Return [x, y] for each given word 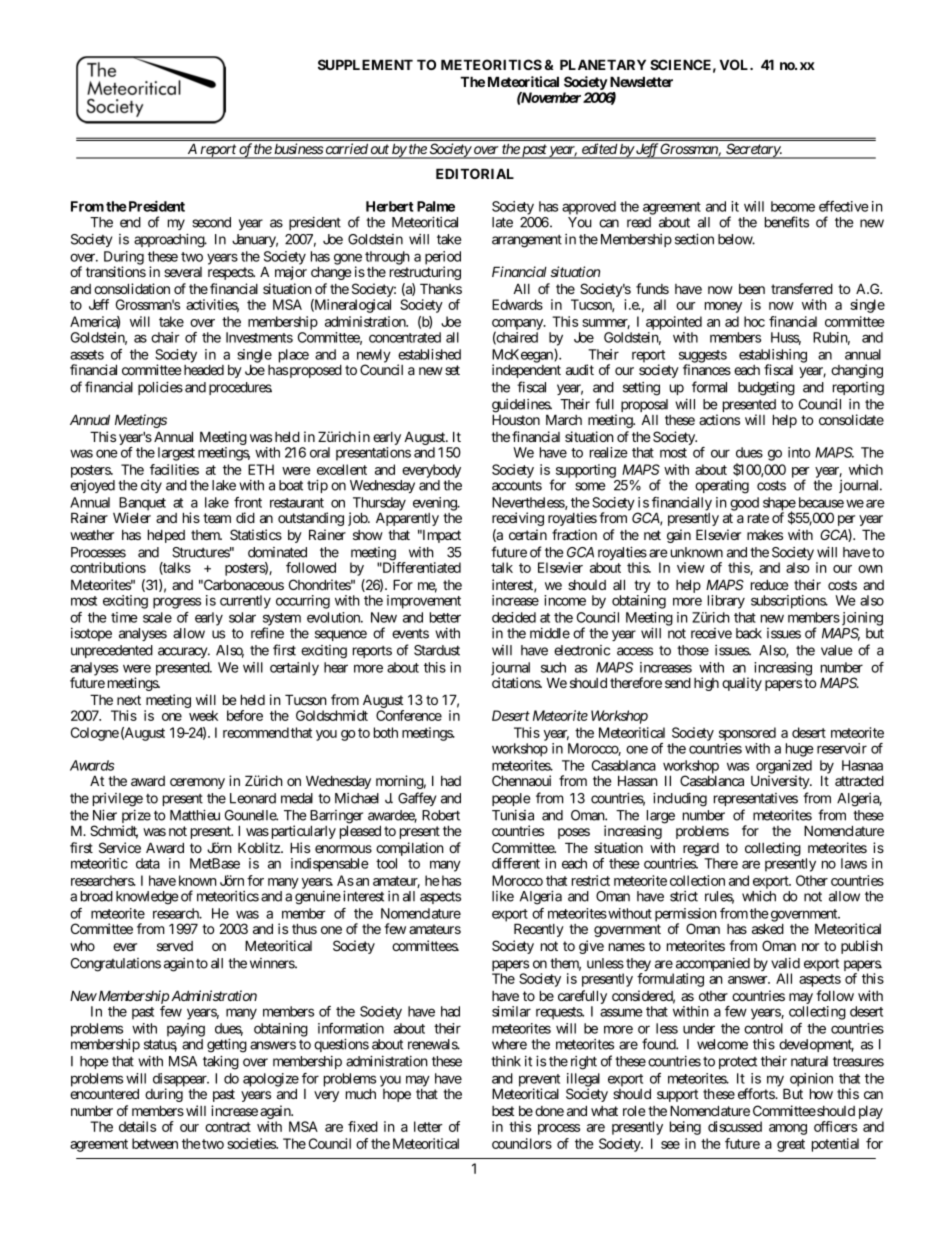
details [137, 1126]
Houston [516, 419]
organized [784, 768]
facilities [174, 469]
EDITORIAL [475, 173]
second [211, 222]
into [799, 452]
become [793, 206]
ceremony [197, 783]
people [511, 799]
